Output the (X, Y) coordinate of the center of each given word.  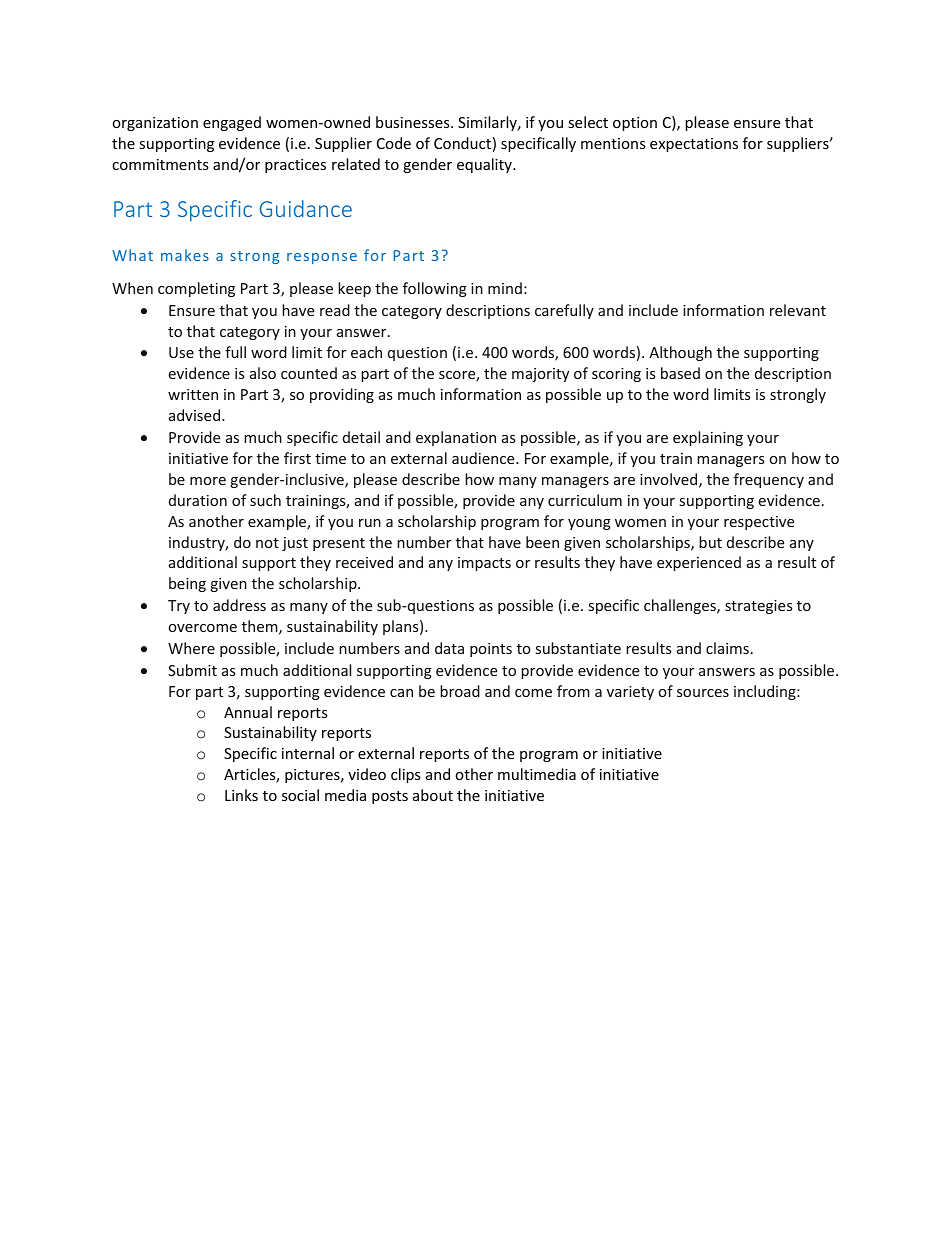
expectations (694, 145)
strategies (759, 607)
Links (241, 795)
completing (196, 289)
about (433, 795)
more (208, 481)
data (449, 648)
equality (485, 165)
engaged (232, 123)
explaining (708, 438)
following (435, 289)
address (239, 605)
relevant (798, 310)
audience (484, 458)
